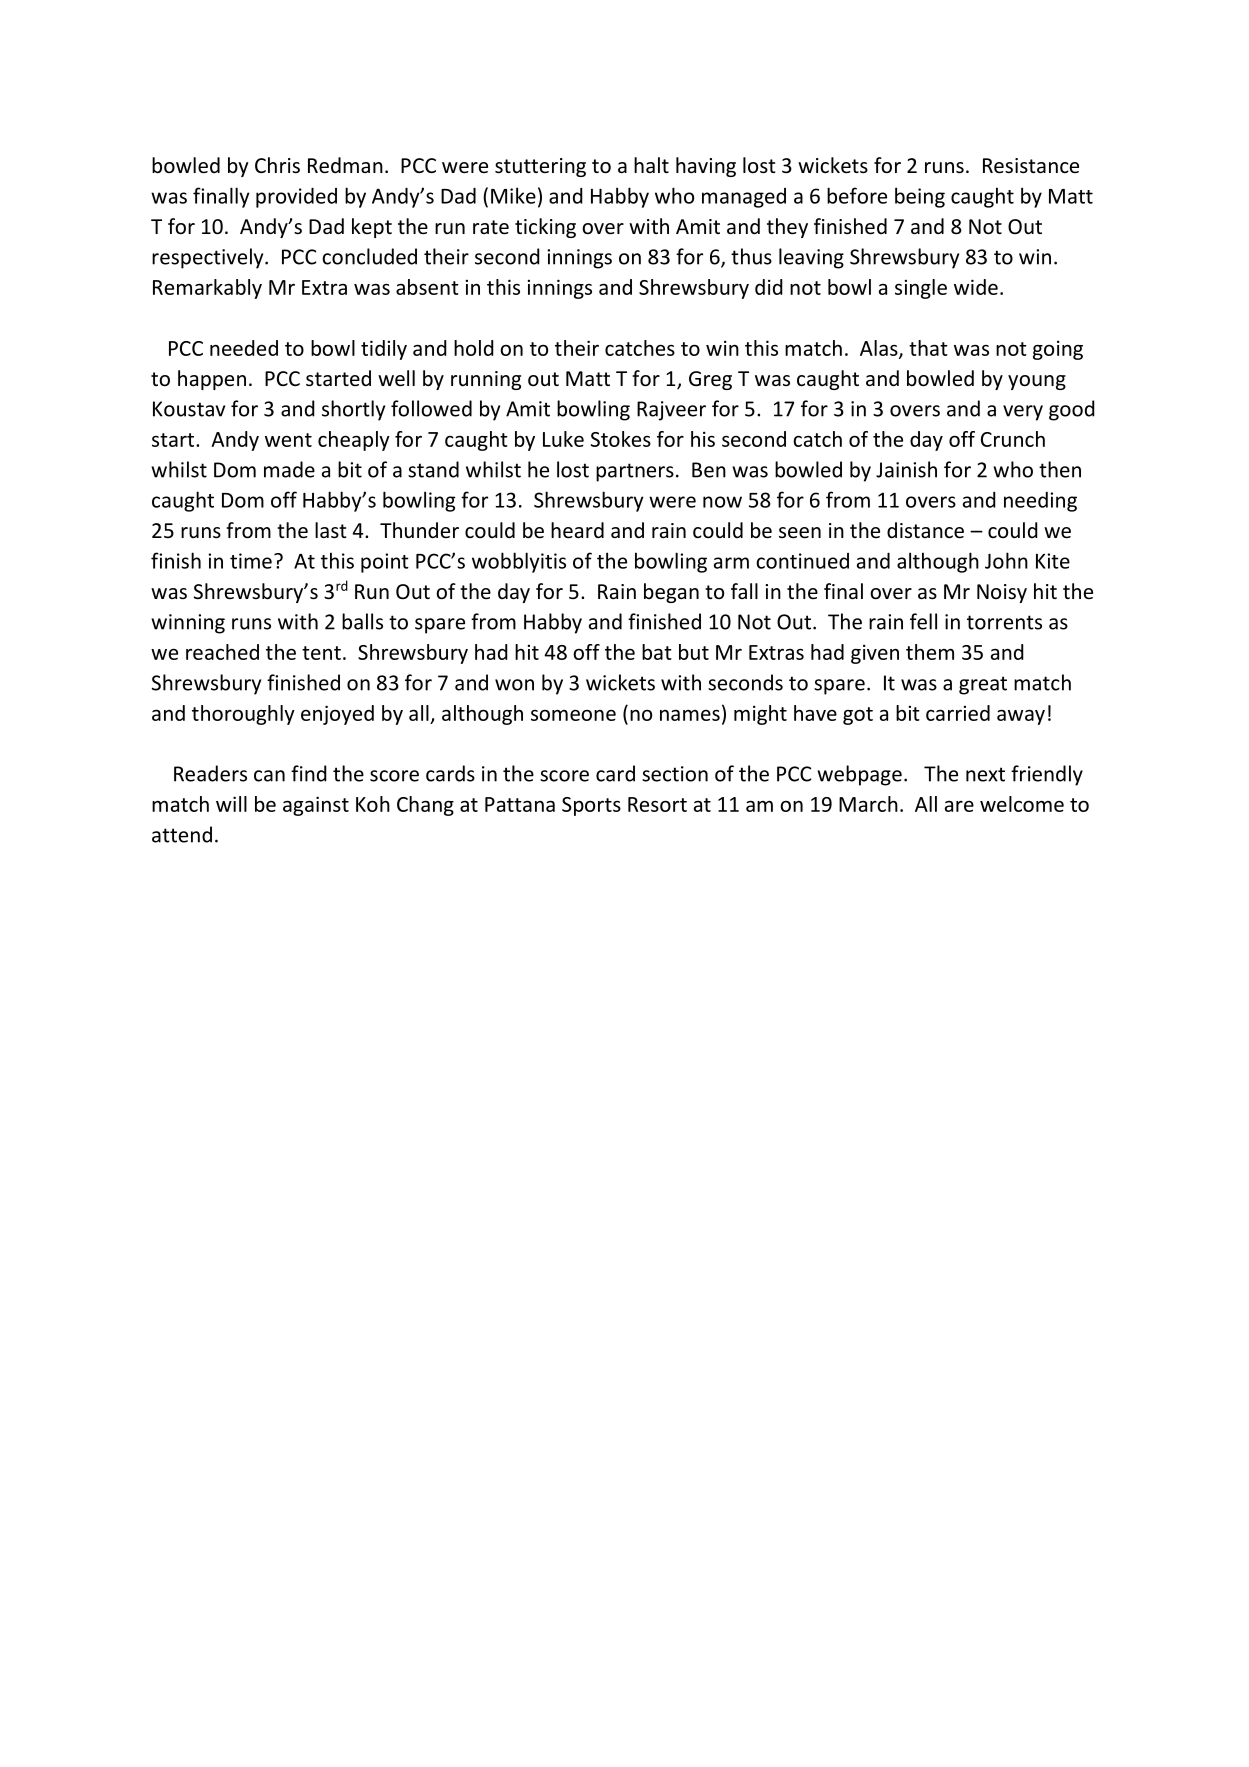 This screenshot has width=1249, height=1767. Describe the element at coordinates (657, 804) in the screenshot. I see `Resort` at that location.
